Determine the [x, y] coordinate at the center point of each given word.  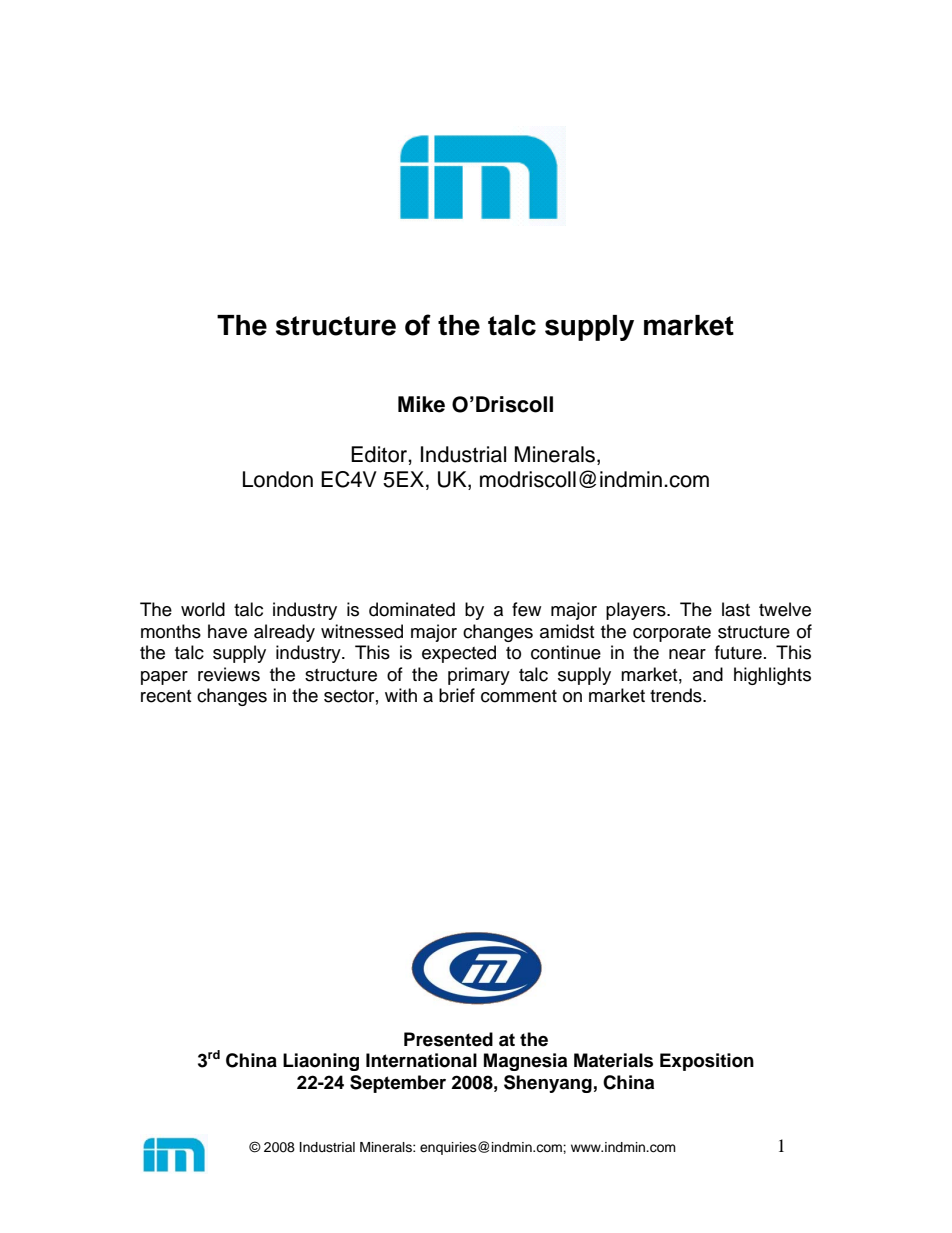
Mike [421, 404]
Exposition [707, 1062]
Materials [613, 1060]
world [203, 609]
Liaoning [321, 1062]
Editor [380, 454]
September [398, 1084]
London [278, 479]
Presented [448, 1039]
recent [166, 696]
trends [677, 695]
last [736, 609]
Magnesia [525, 1062]
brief [457, 695]
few [526, 609]
